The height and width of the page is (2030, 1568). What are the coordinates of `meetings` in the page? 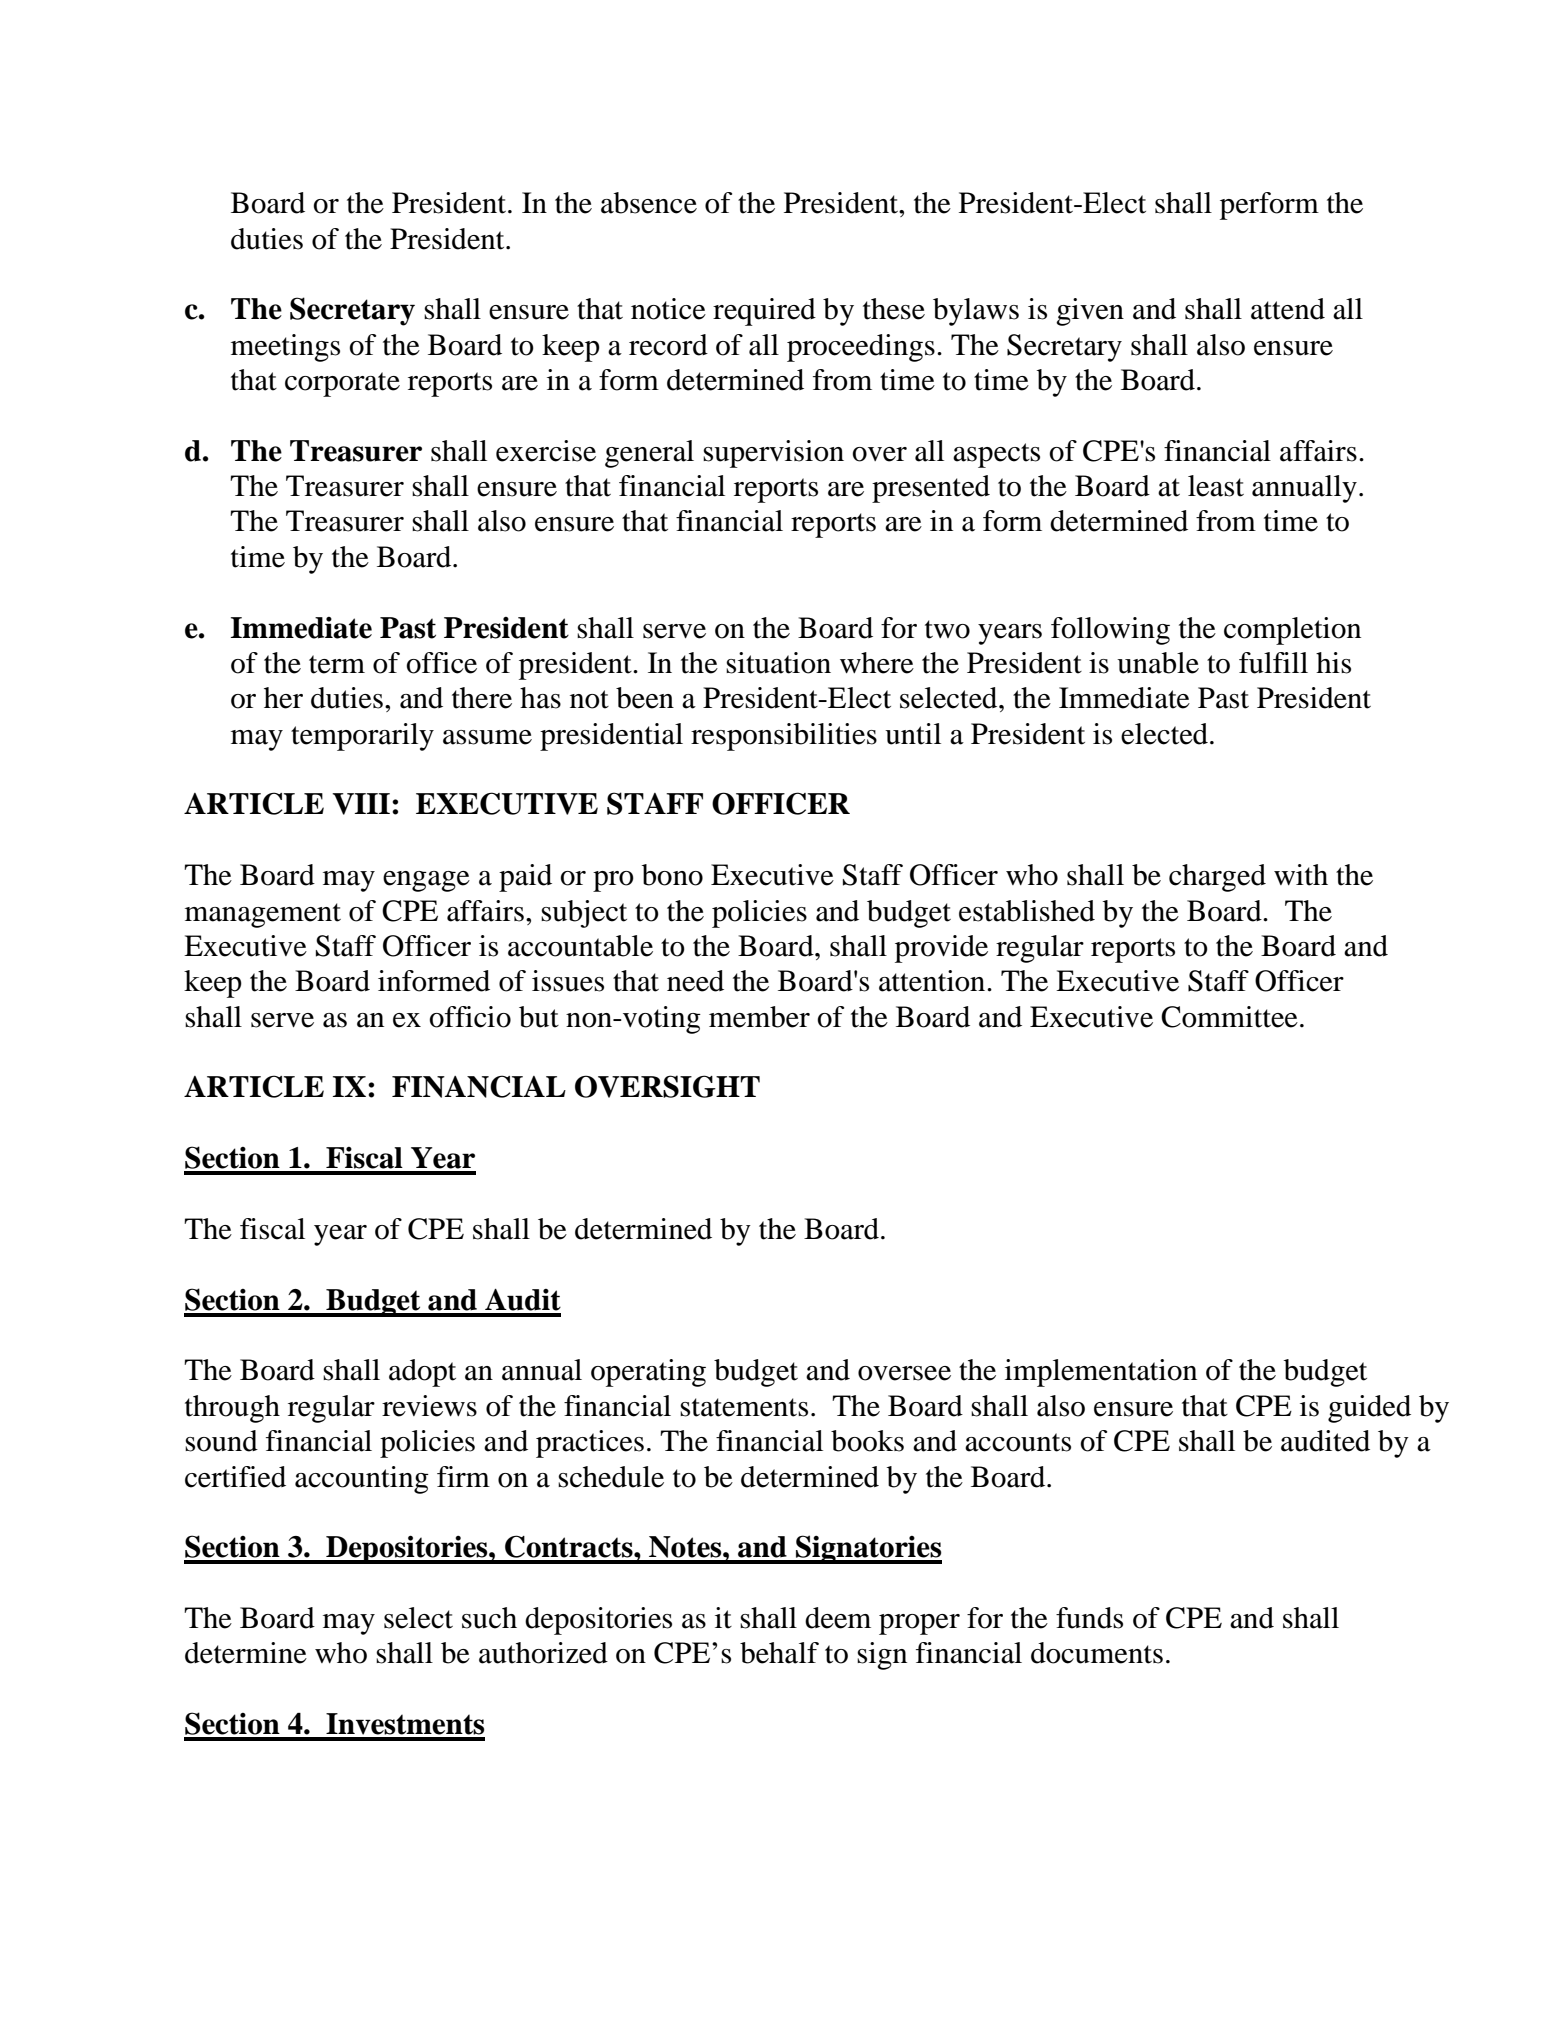 It's located at (285, 348).
